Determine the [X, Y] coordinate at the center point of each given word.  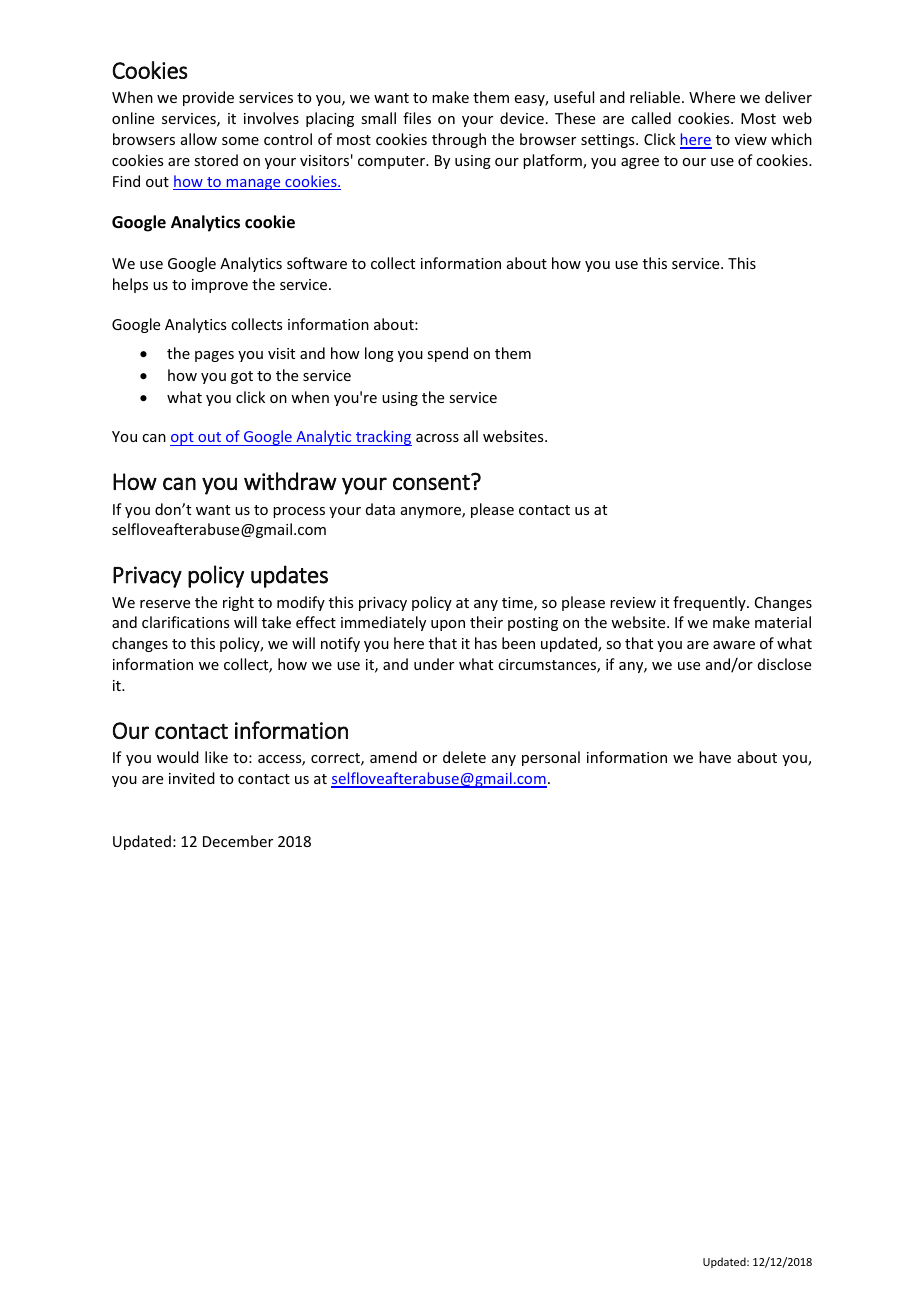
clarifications [185, 622]
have [715, 757]
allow [199, 139]
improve [220, 286]
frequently [710, 603]
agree [640, 163]
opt [183, 439]
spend [447, 354]
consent [432, 482]
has [486, 643]
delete [464, 757]
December [238, 841]
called [651, 118]
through [459, 140]
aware [734, 645]
